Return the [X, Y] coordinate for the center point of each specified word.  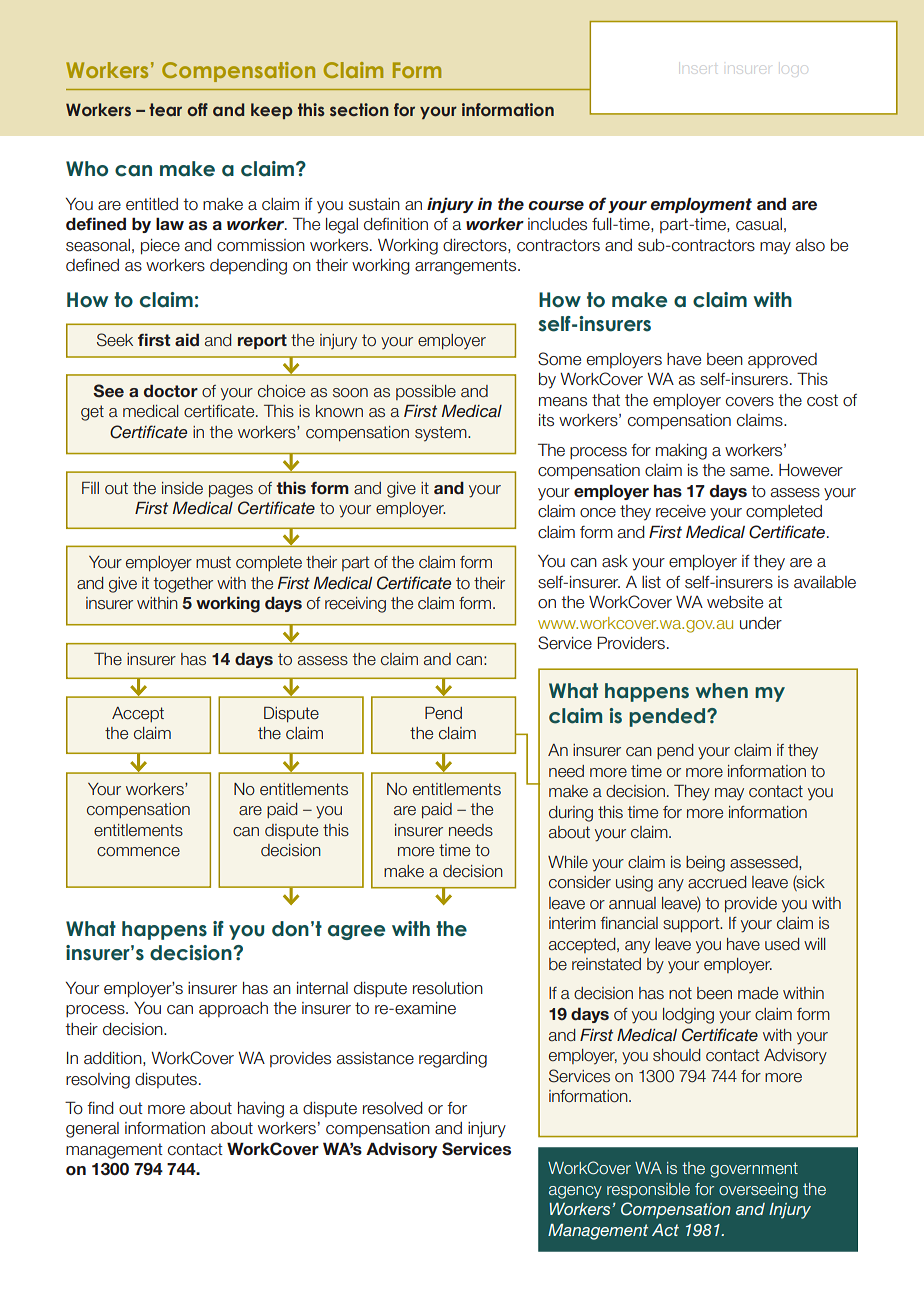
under [761, 623]
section [359, 110]
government [754, 1170]
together [183, 585]
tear [165, 110]
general [92, 1130]
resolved [393, 1108]
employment [701, 205]
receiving [355, 605]
